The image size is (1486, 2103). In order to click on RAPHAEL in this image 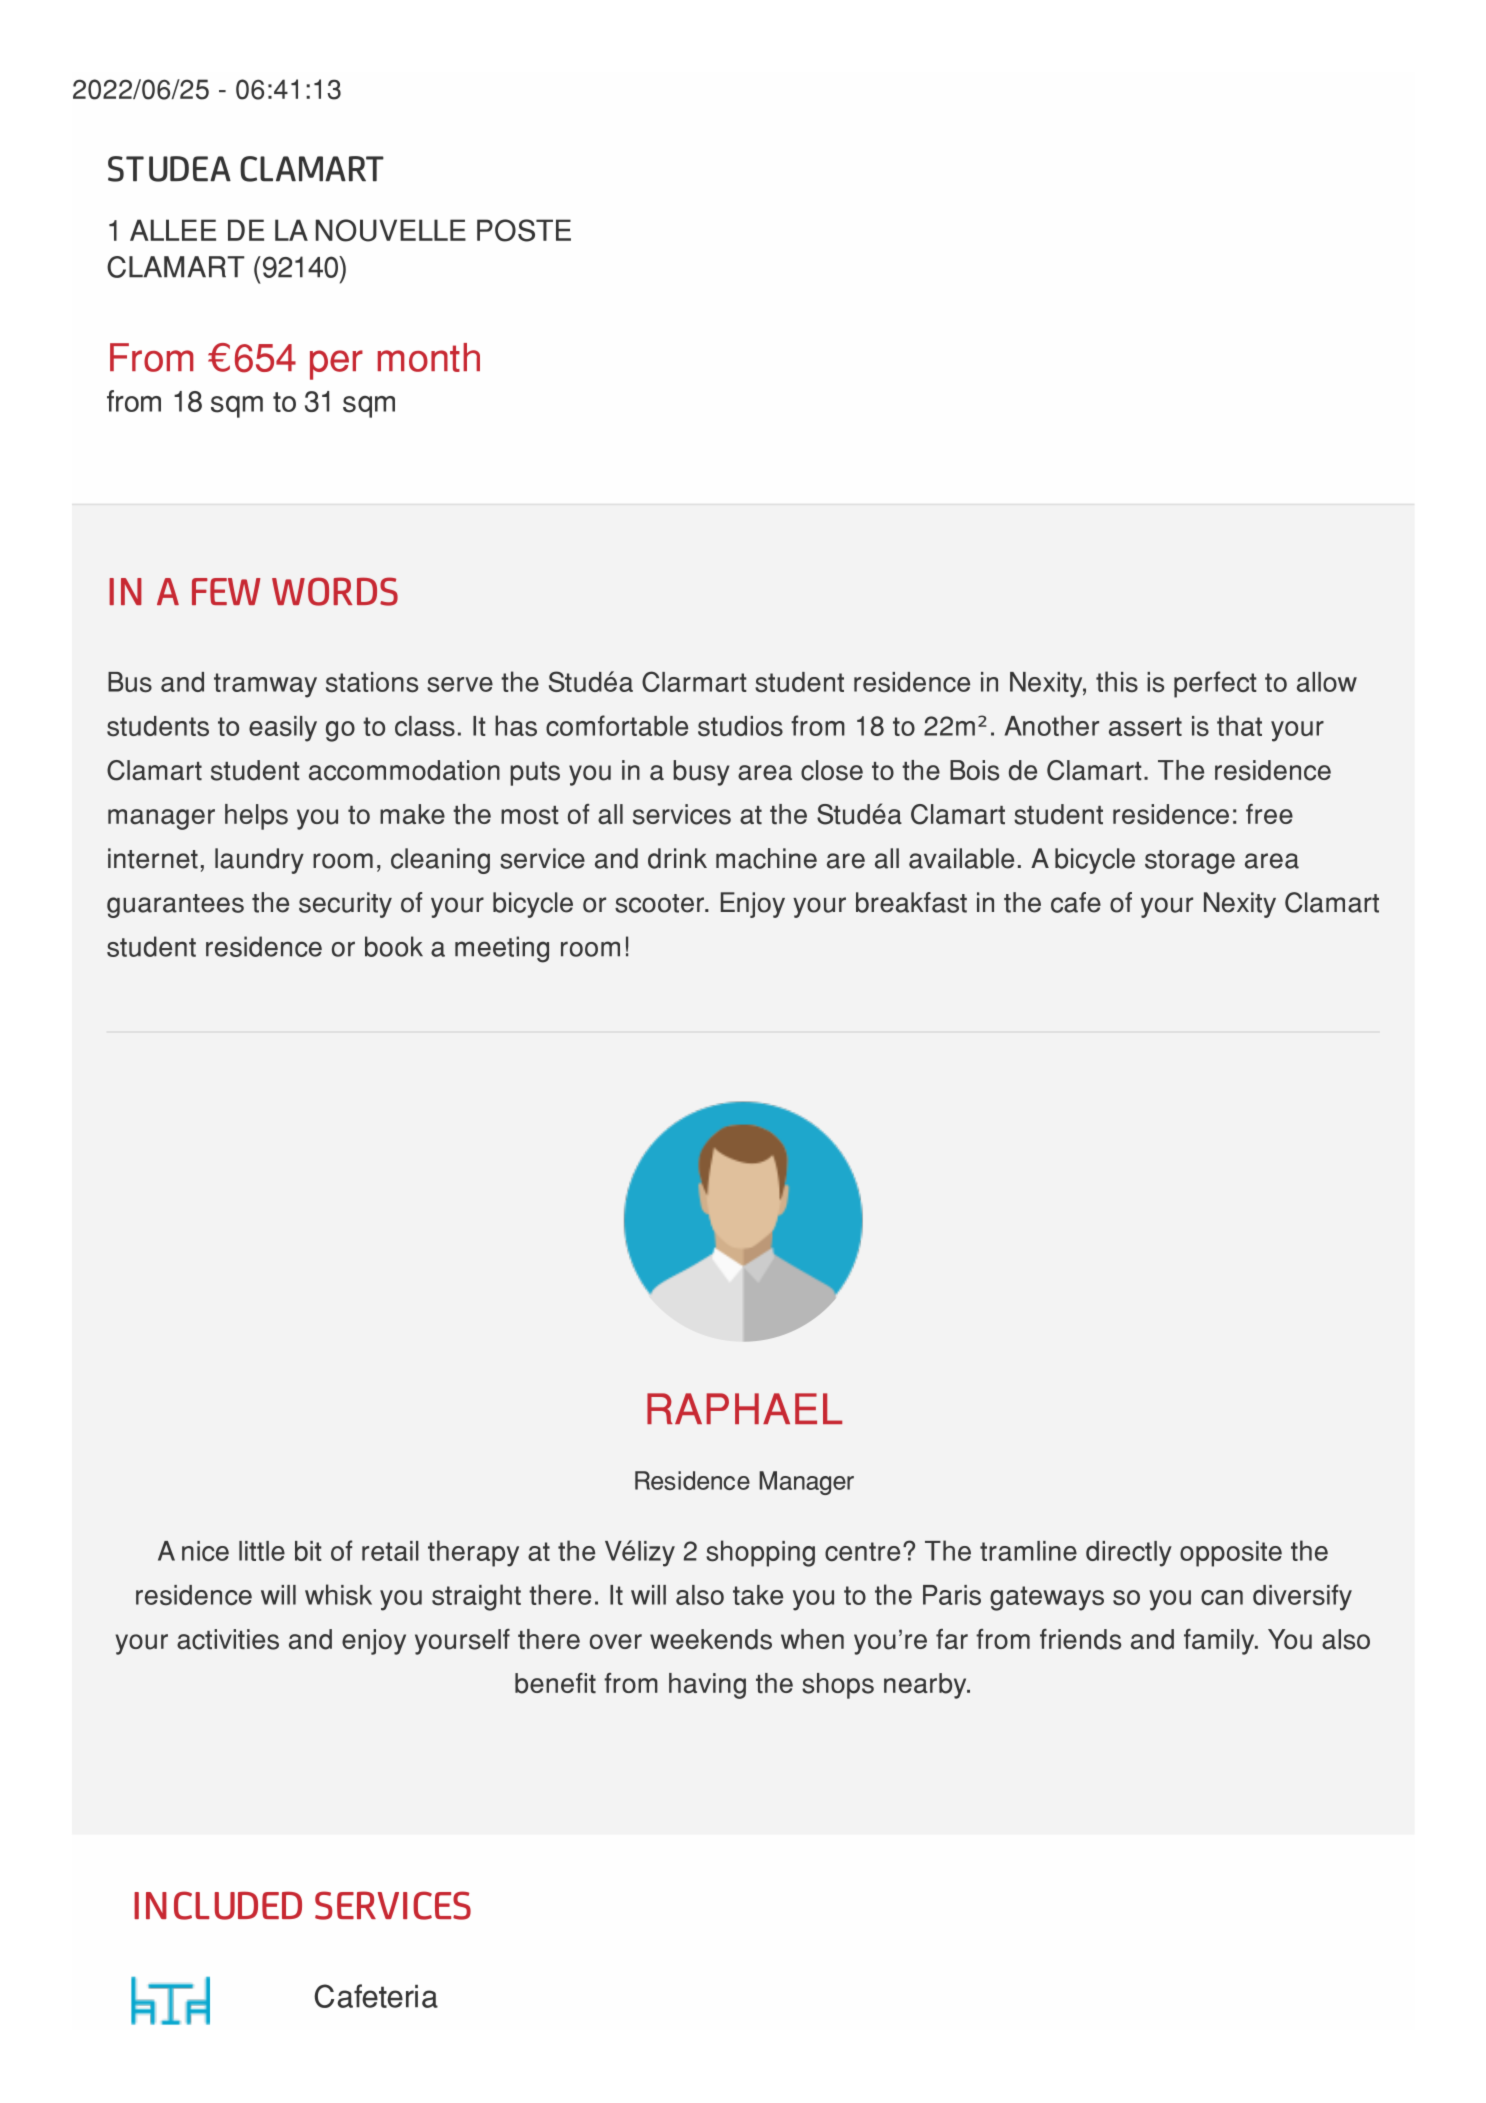, I will do `click(744, 1408)`.
